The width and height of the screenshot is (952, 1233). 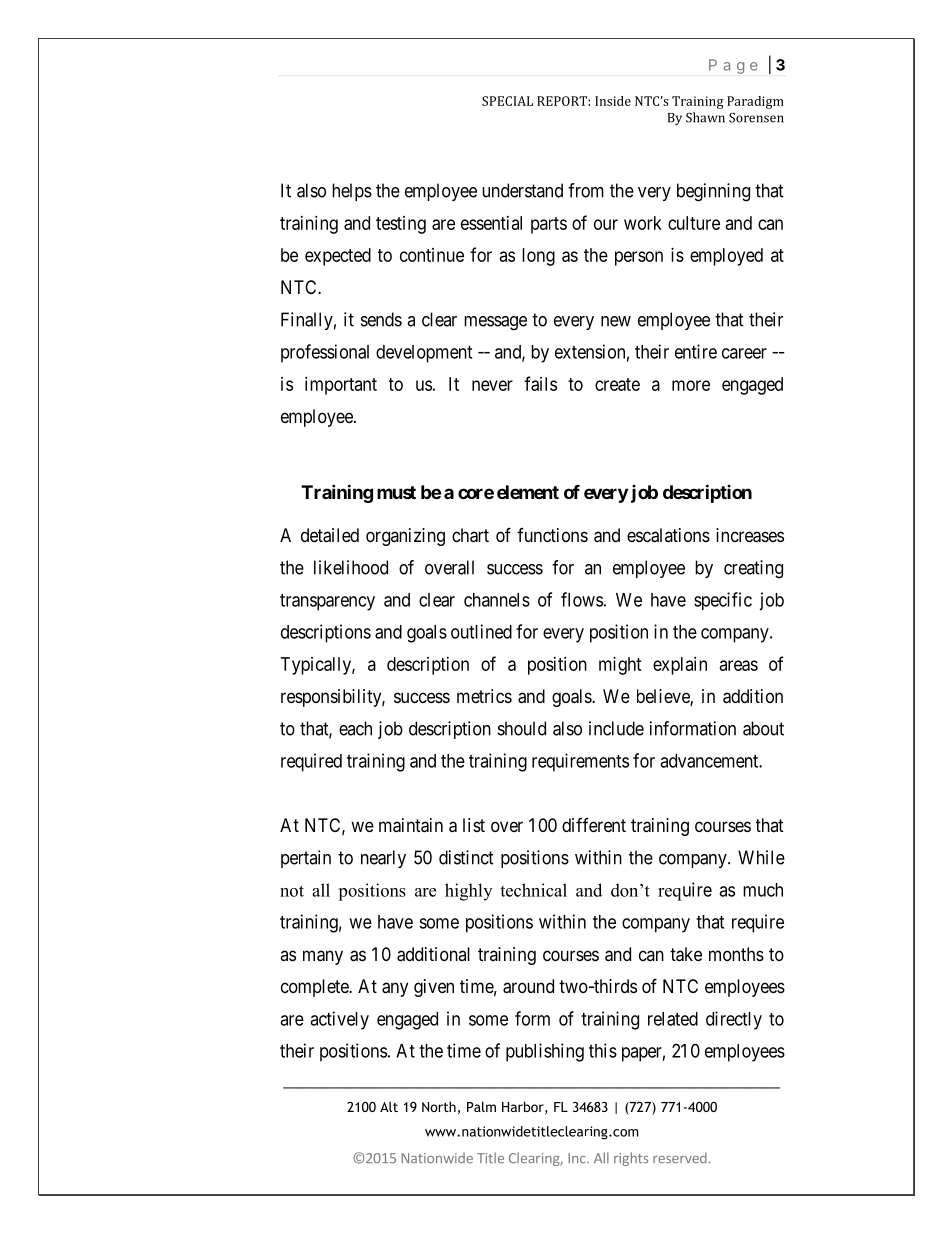 I want to click on Shawn, so click(x=705, y=117).
